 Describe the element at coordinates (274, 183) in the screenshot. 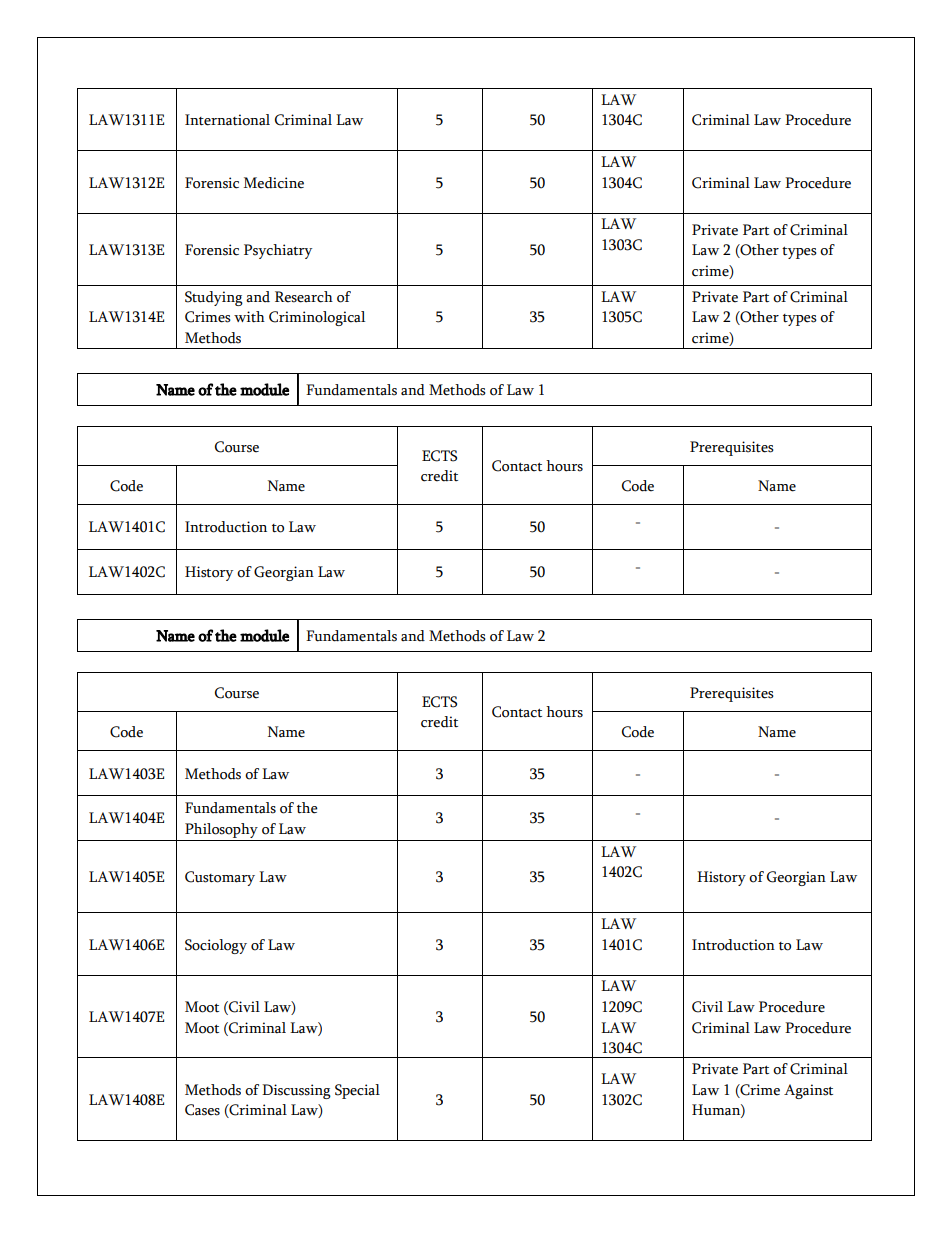

I see `Medicine` at that location.
